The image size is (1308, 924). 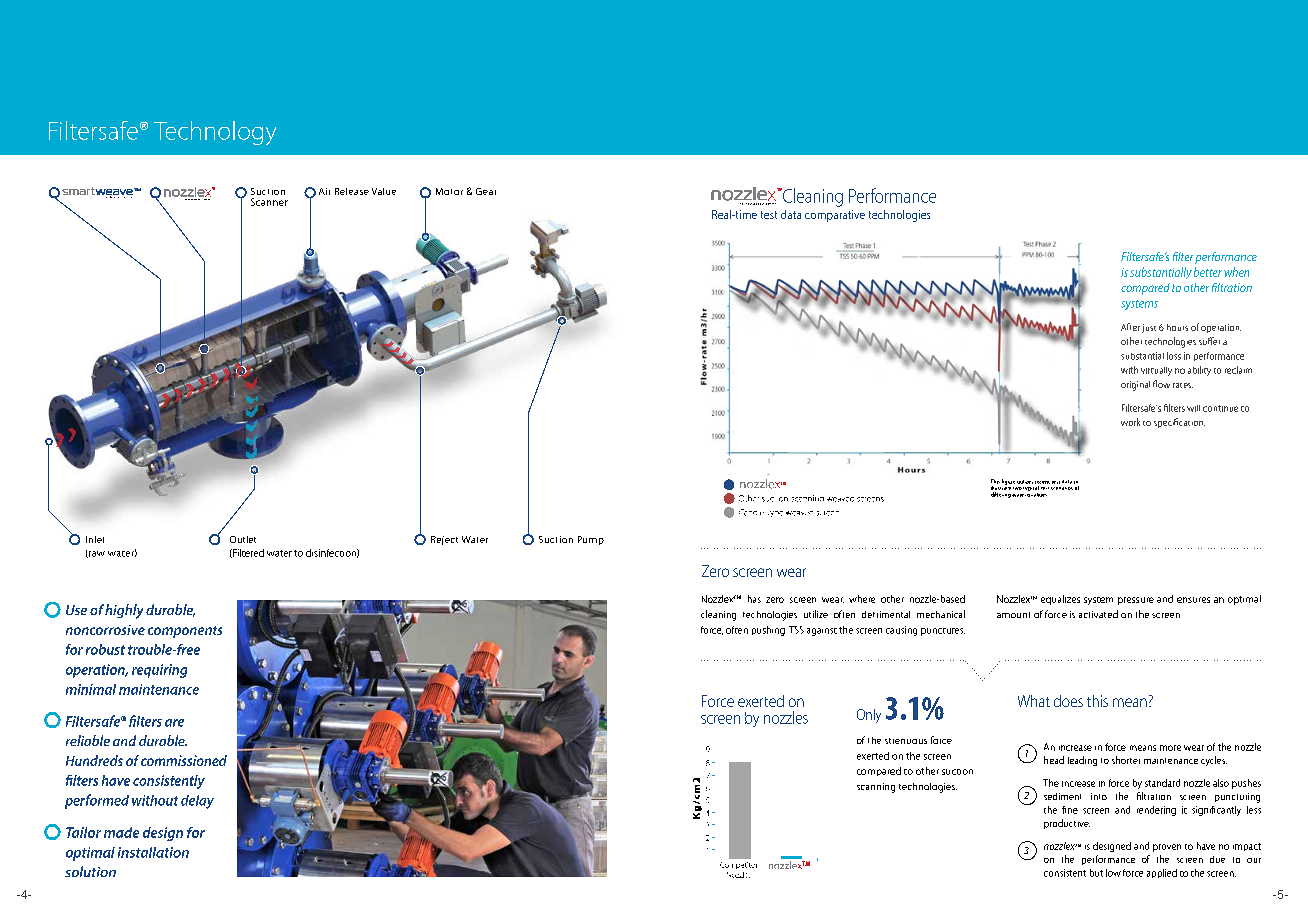 What do you see at coordinates (243, 539) in the screenshot?
I see `Outlet` at bounding box center [243, 539].
